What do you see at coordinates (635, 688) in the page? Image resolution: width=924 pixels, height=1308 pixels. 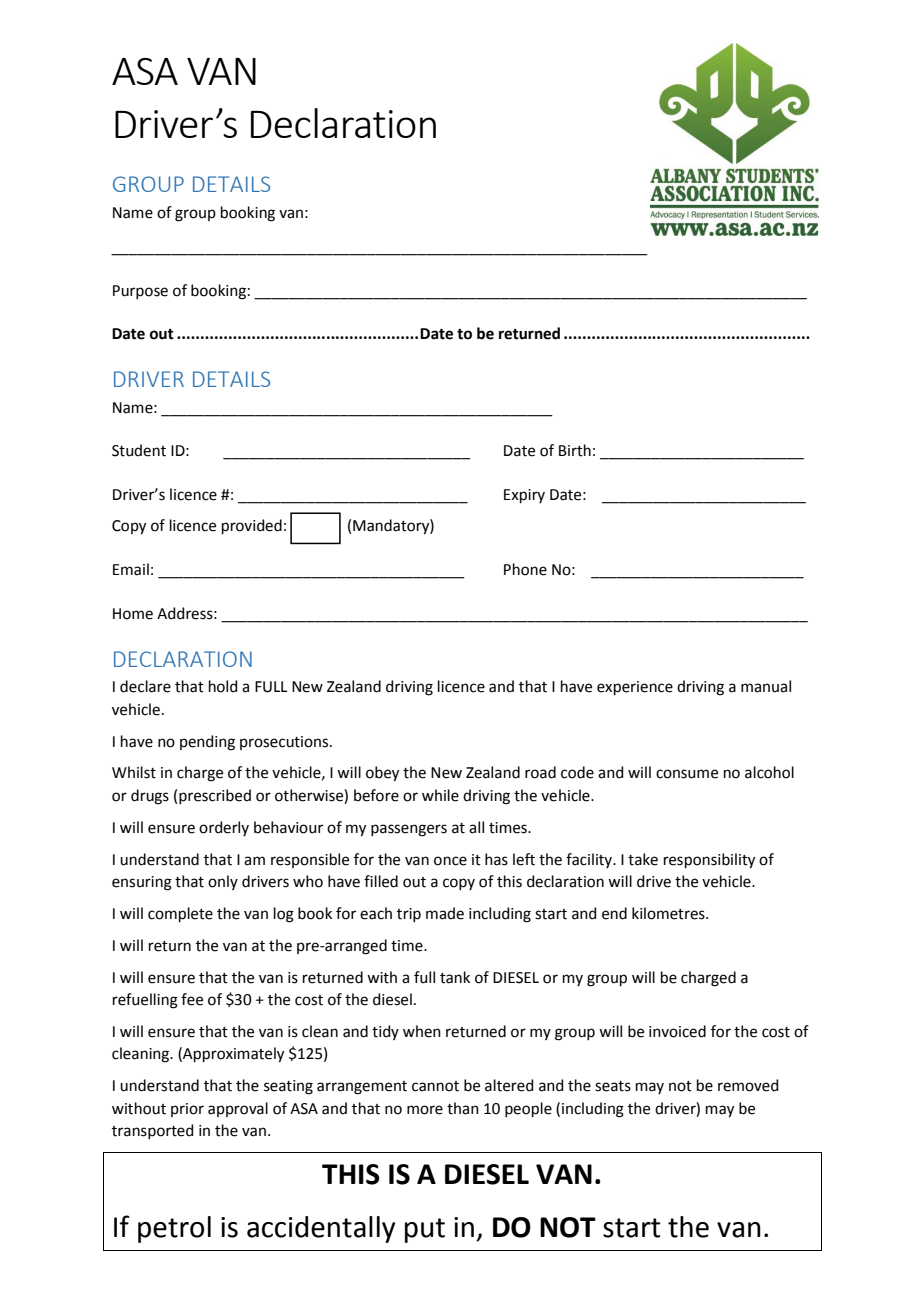 I see `experience` at bounding box center [635, 688].
